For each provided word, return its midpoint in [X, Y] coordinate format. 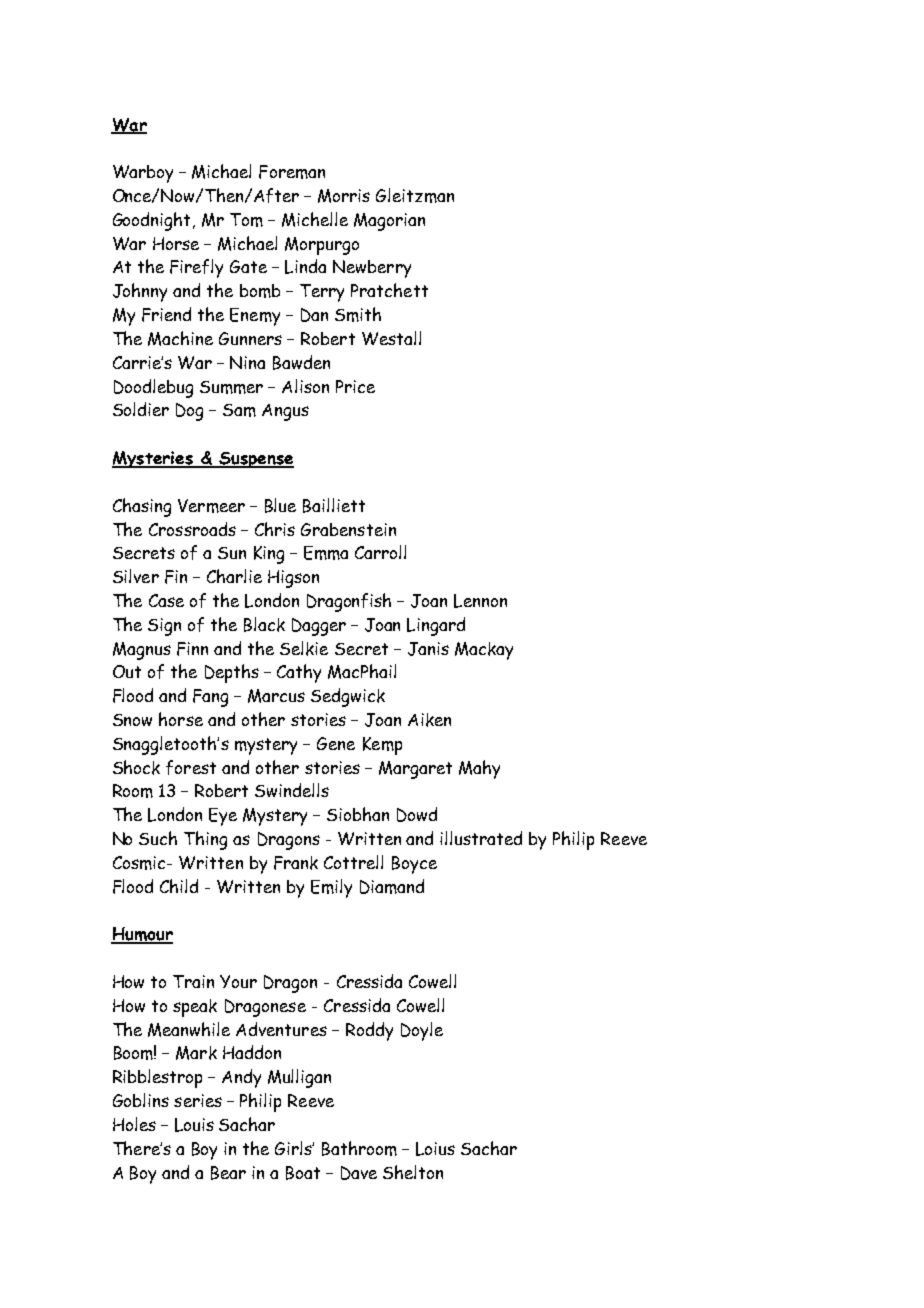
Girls [294, 1148]
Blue [280, 505]
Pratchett [389, 290]
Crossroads [192, 529]
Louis [194, 1125]
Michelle [315, 219]
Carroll [380, 552]
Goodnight [153, 221]
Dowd [417, 814]
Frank [296, 863]
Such [158, 838]
